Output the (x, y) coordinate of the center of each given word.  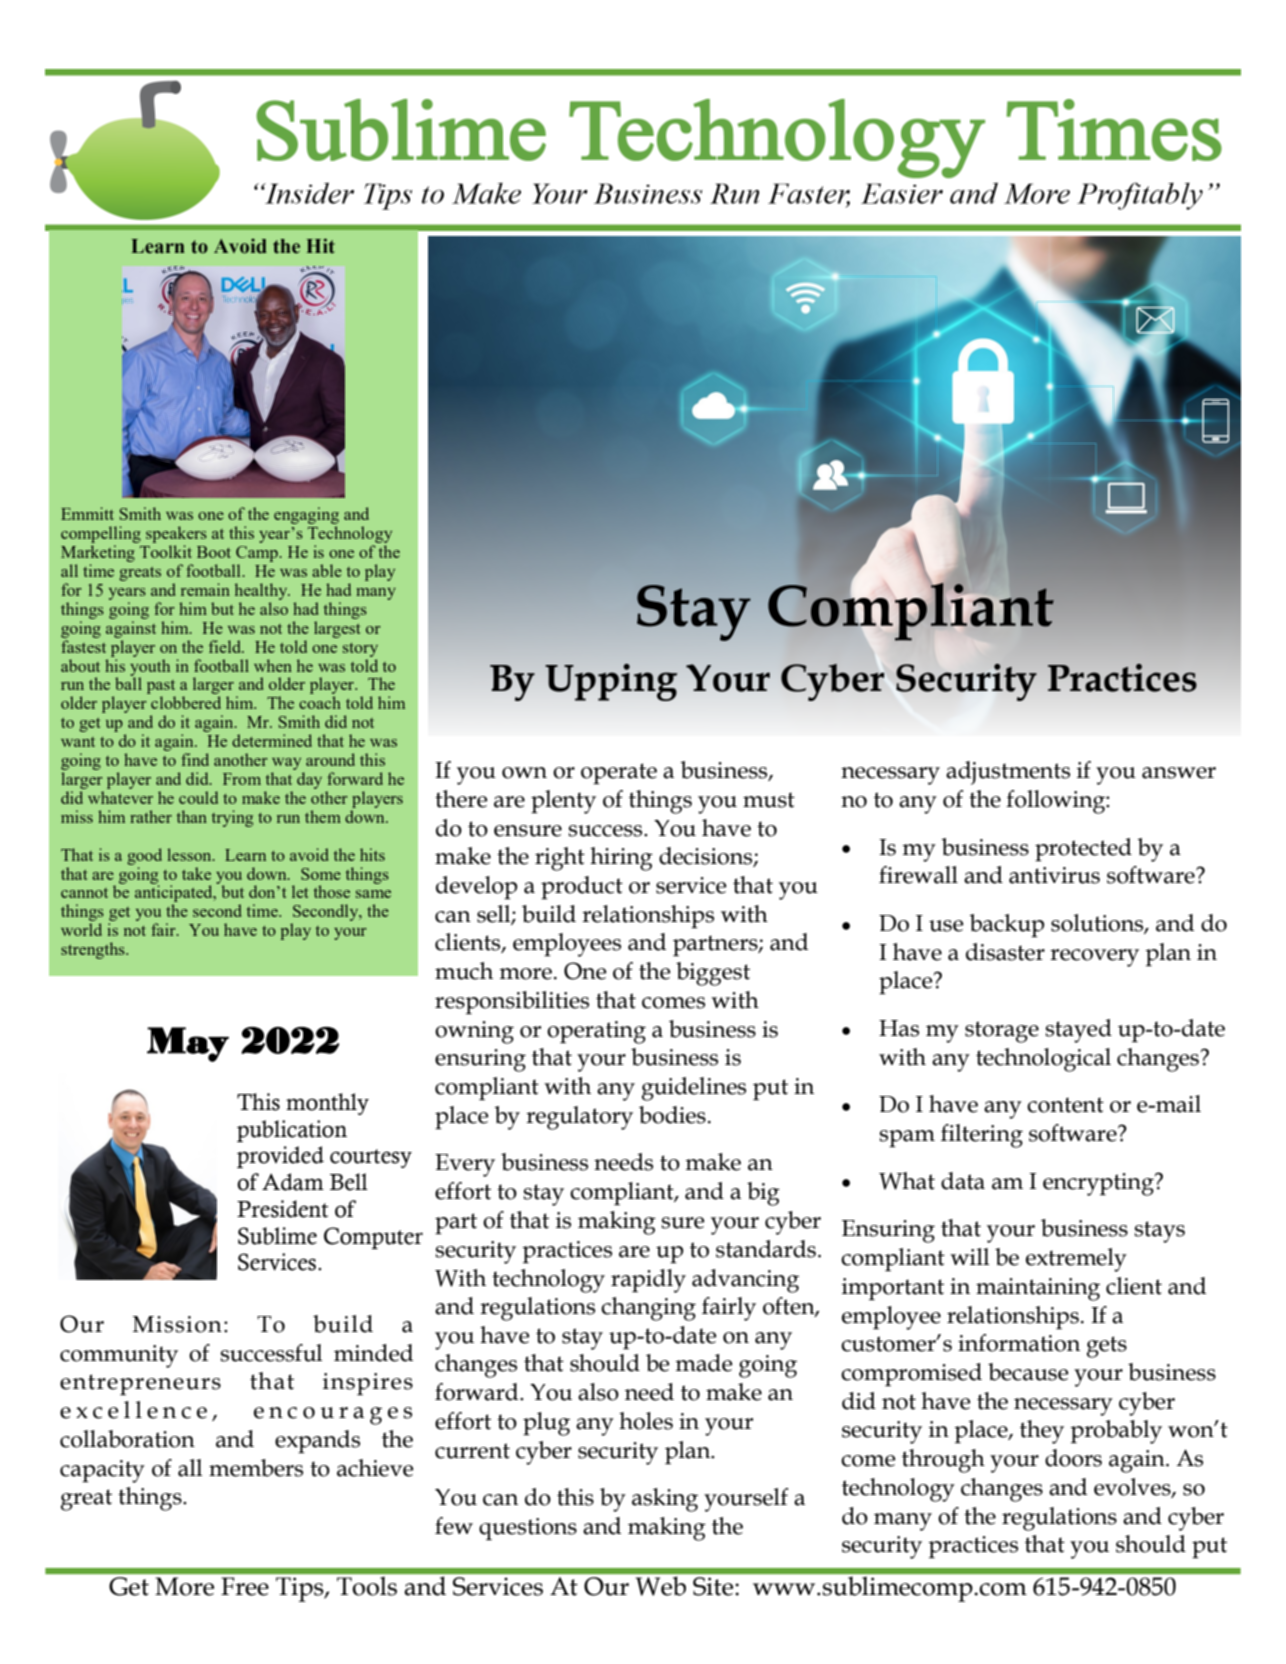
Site (714, 1586)
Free (245, 1586)
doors (1073, 1458)
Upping (611, 682)
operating (596, 1032)
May (188, 1044)
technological (1043, 1060)
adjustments (1008, 773)
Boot (214, 552)
